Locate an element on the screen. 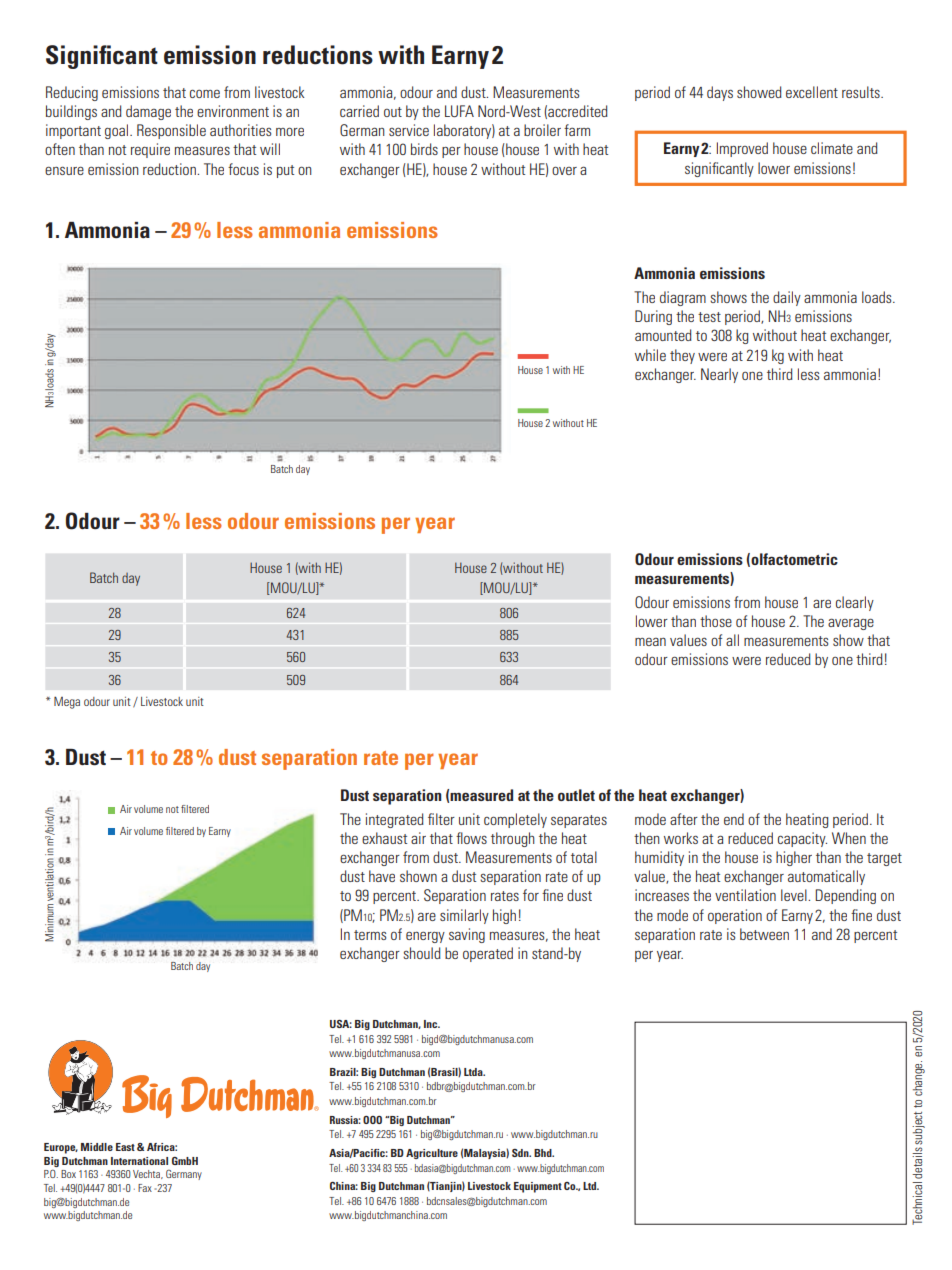  International is located at coordinates (139, 1161).
